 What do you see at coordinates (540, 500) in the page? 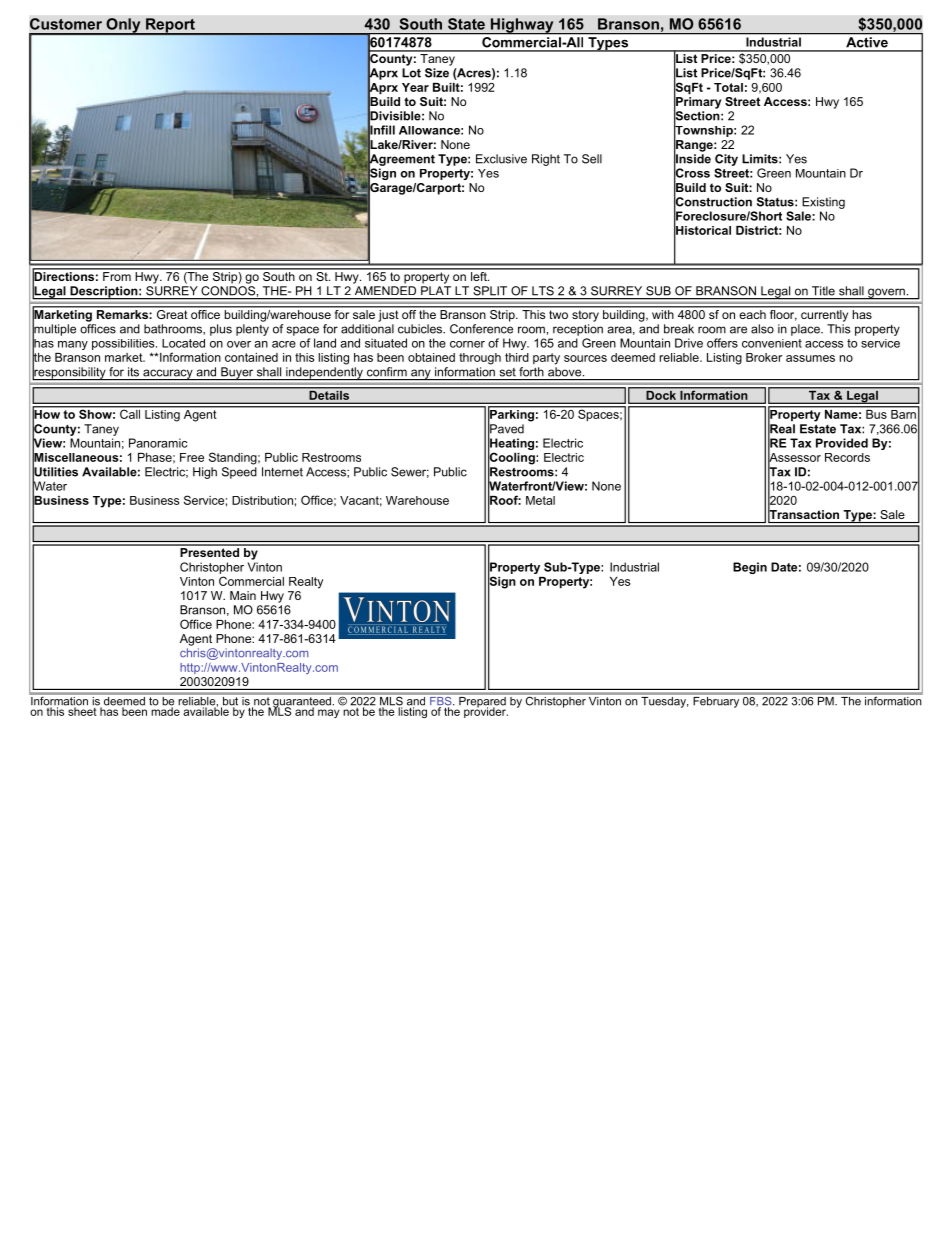
I see `Metal` at bounding box center [540, 500].
